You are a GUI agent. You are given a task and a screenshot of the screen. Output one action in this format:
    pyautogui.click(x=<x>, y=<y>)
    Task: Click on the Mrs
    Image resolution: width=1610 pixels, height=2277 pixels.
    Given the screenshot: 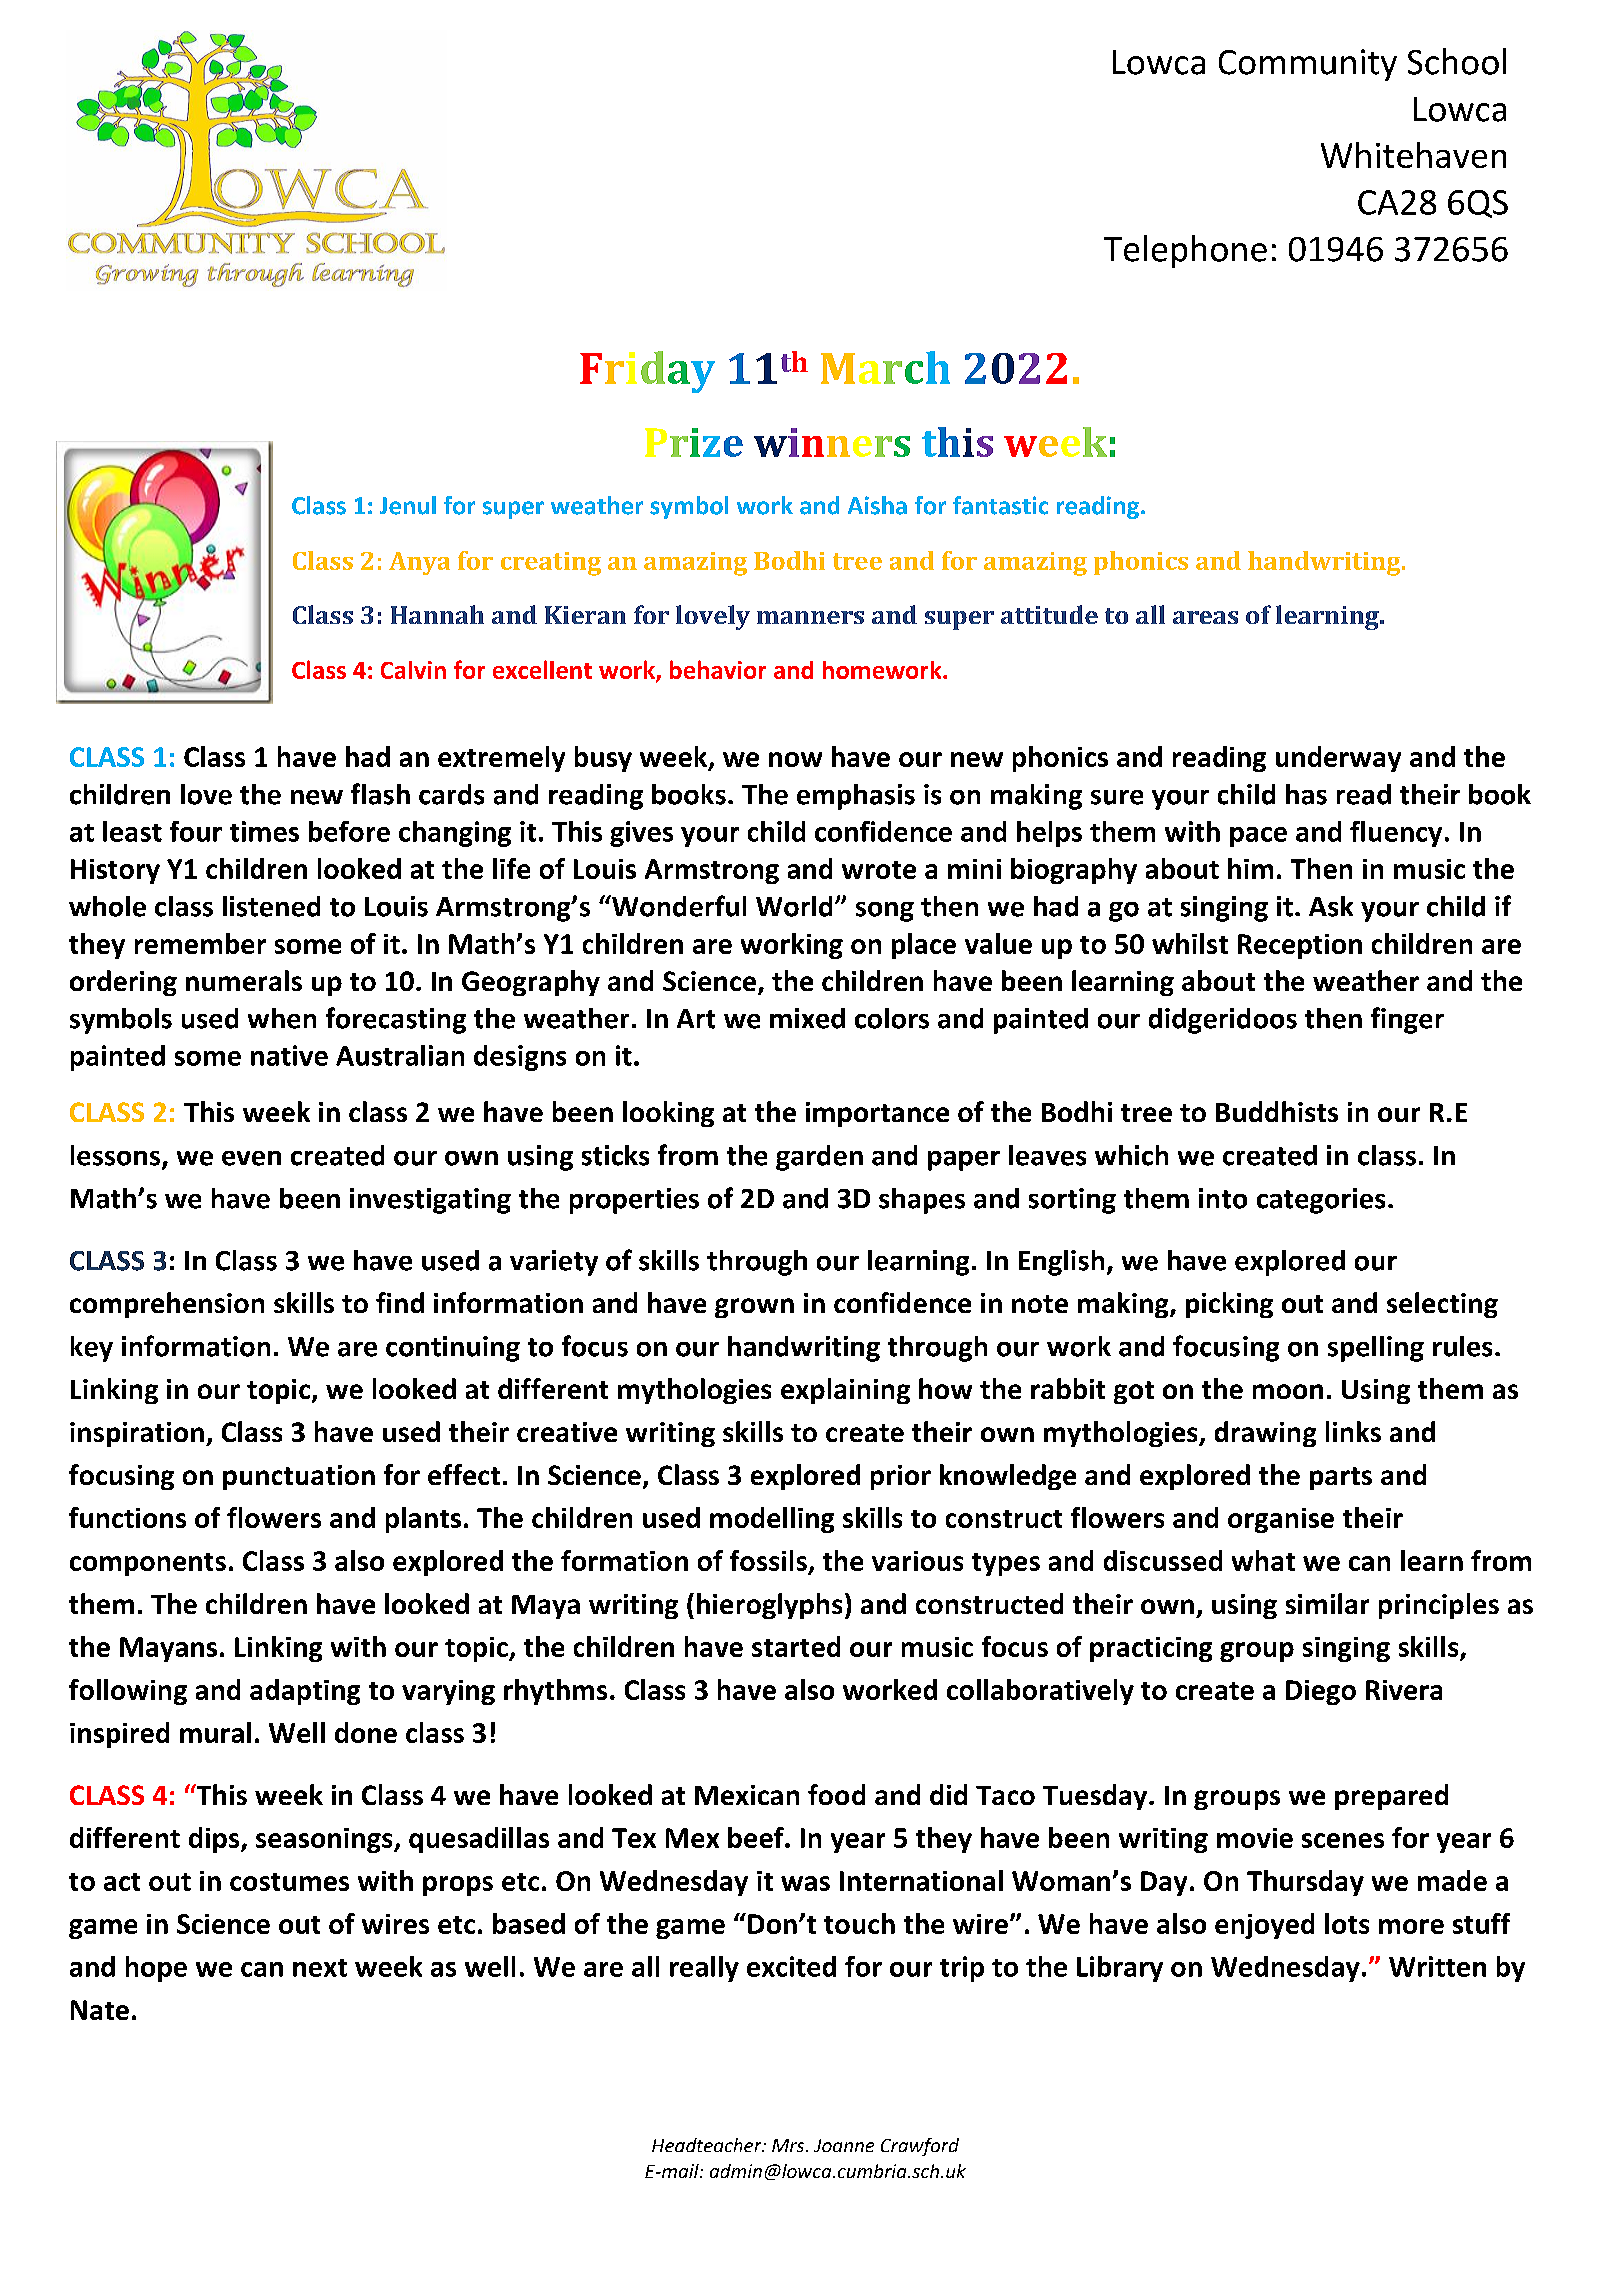 What is the action you would take?
    pyautogui.click(x=789, y=2145)
